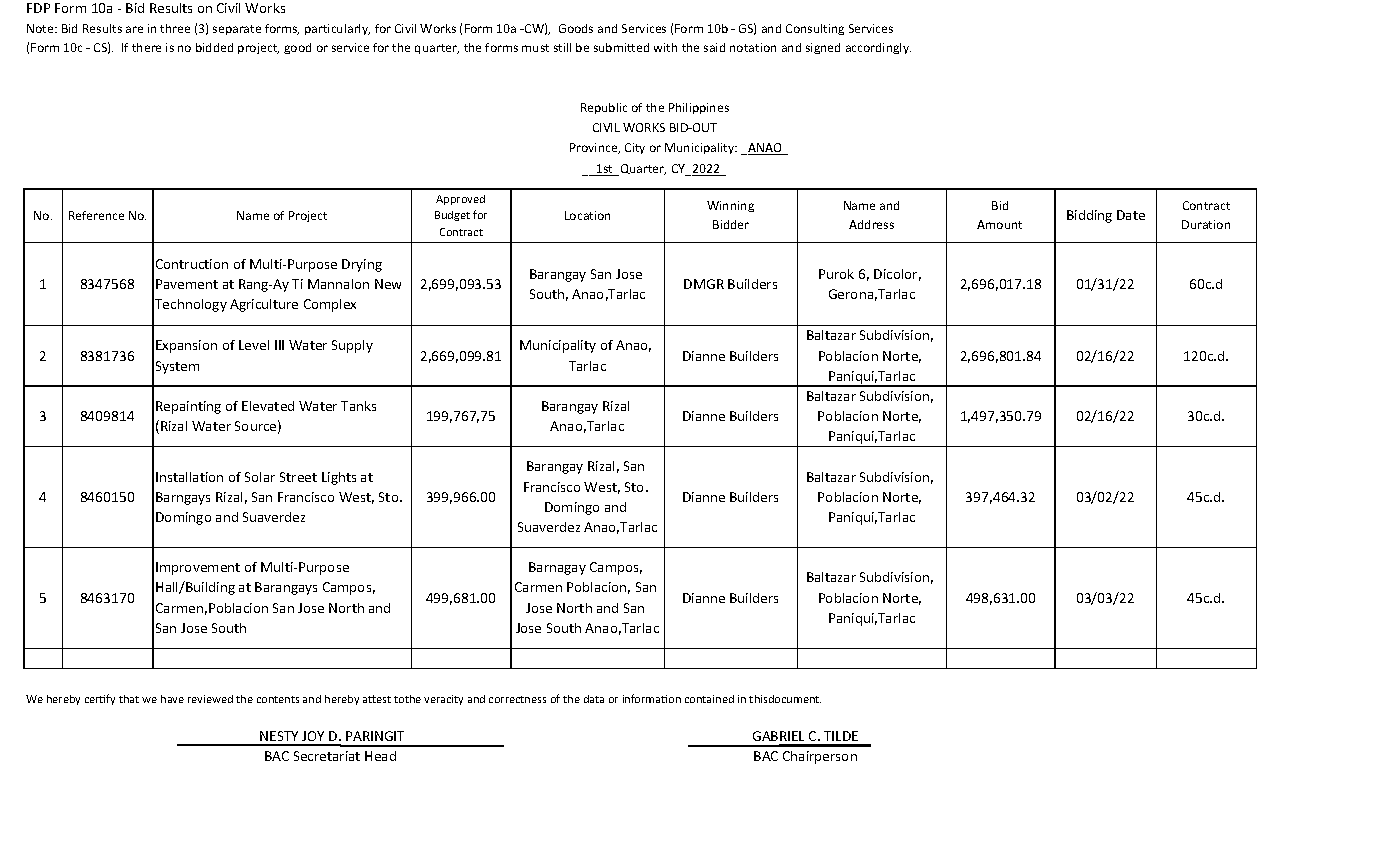  What do you see at coordinates (841, 736) in the image?
I see `TILDE` at bounding box center [841, 736].
